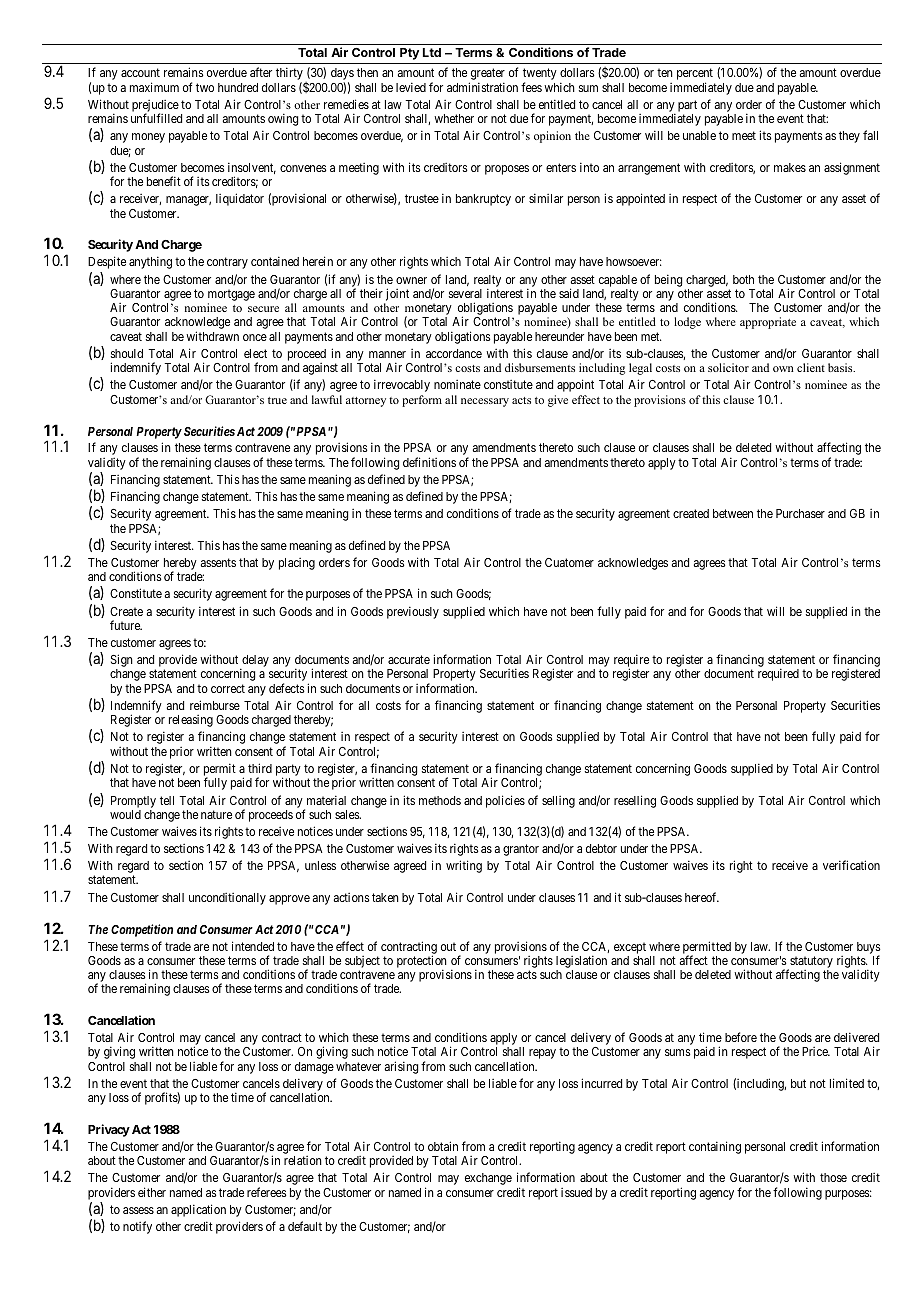  What do you see at coordinates (505, 801) in the page?
I see `policies` at bounding box center [505, 801].
